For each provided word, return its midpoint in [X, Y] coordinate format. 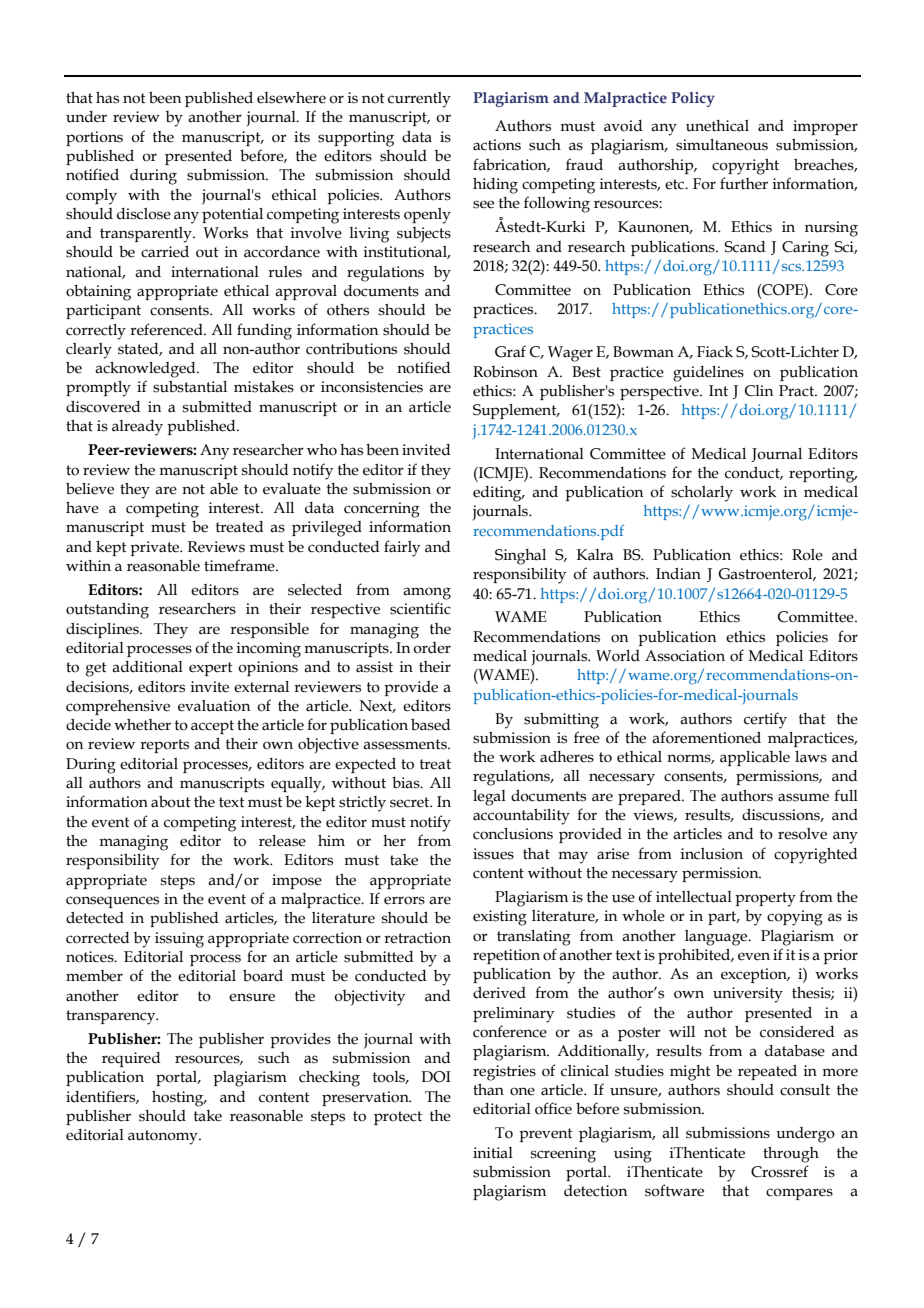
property [765, 899]
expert [211, 669]
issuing [179, 940]
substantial [190, 386]
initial [493, 1153]
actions [497, 145]
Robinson [505, 372]
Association [685, 656]
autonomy [164, 1137]
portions [94, 138]
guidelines [708, 374]
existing [500, 918]
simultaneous [722, 145]
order [432, 648]
